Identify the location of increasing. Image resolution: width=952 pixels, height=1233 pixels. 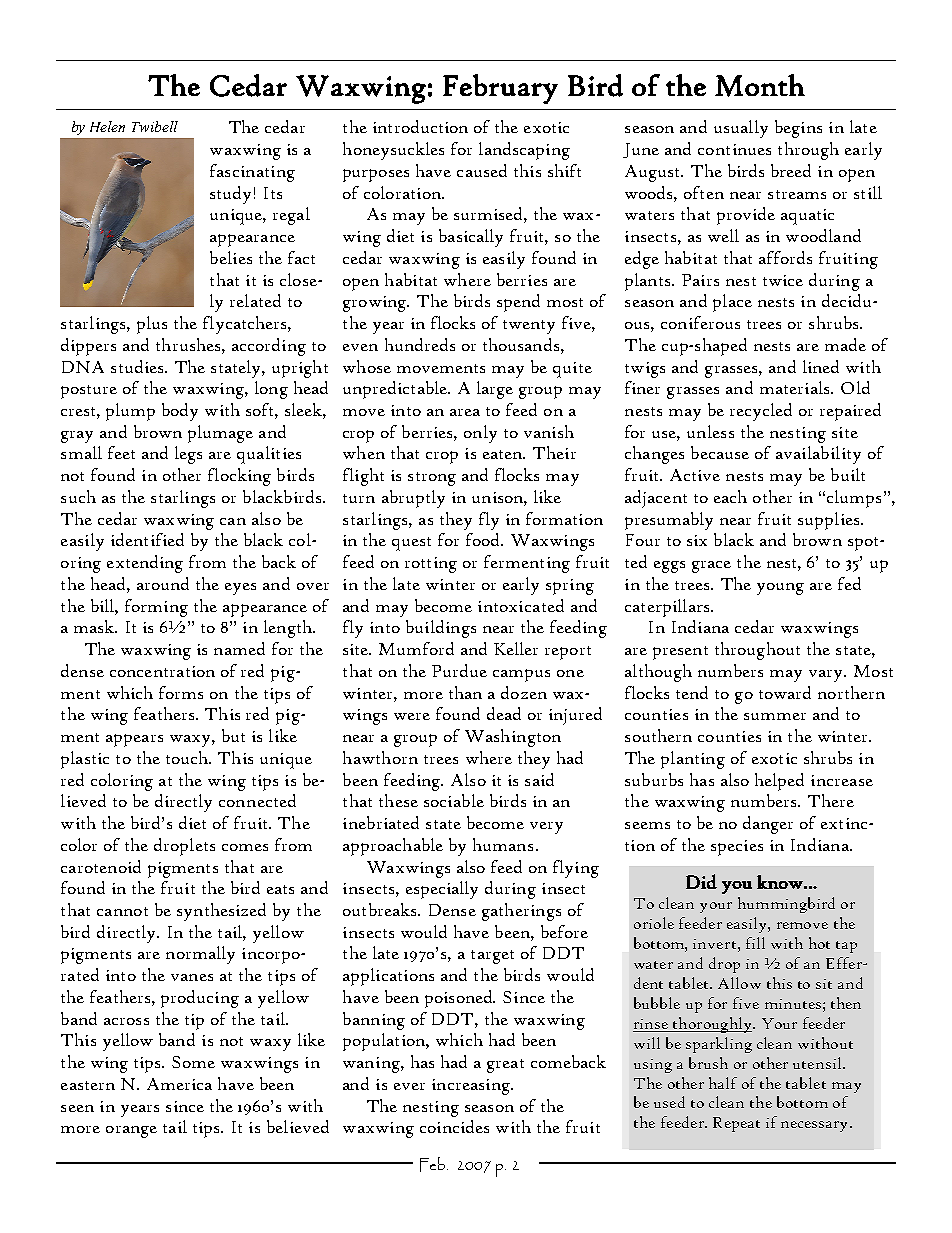
(472, 1087).
